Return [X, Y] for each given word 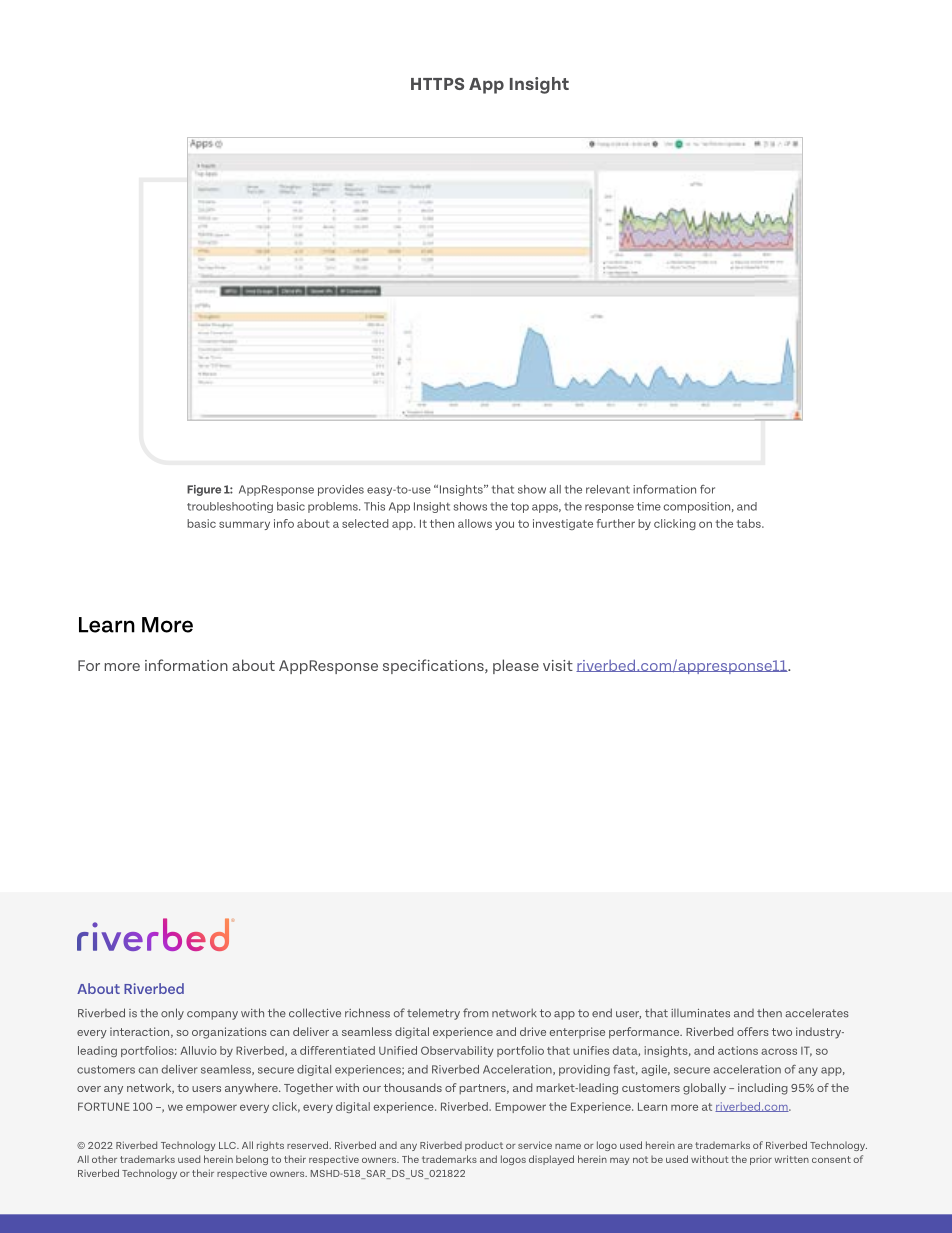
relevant [608, 489]
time [649, 506]
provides [341, 490]
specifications [434, 666]
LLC [228, 1145]
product [484, 1146]
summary [244, 525]
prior [761, 1160]
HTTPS [437, 83]
